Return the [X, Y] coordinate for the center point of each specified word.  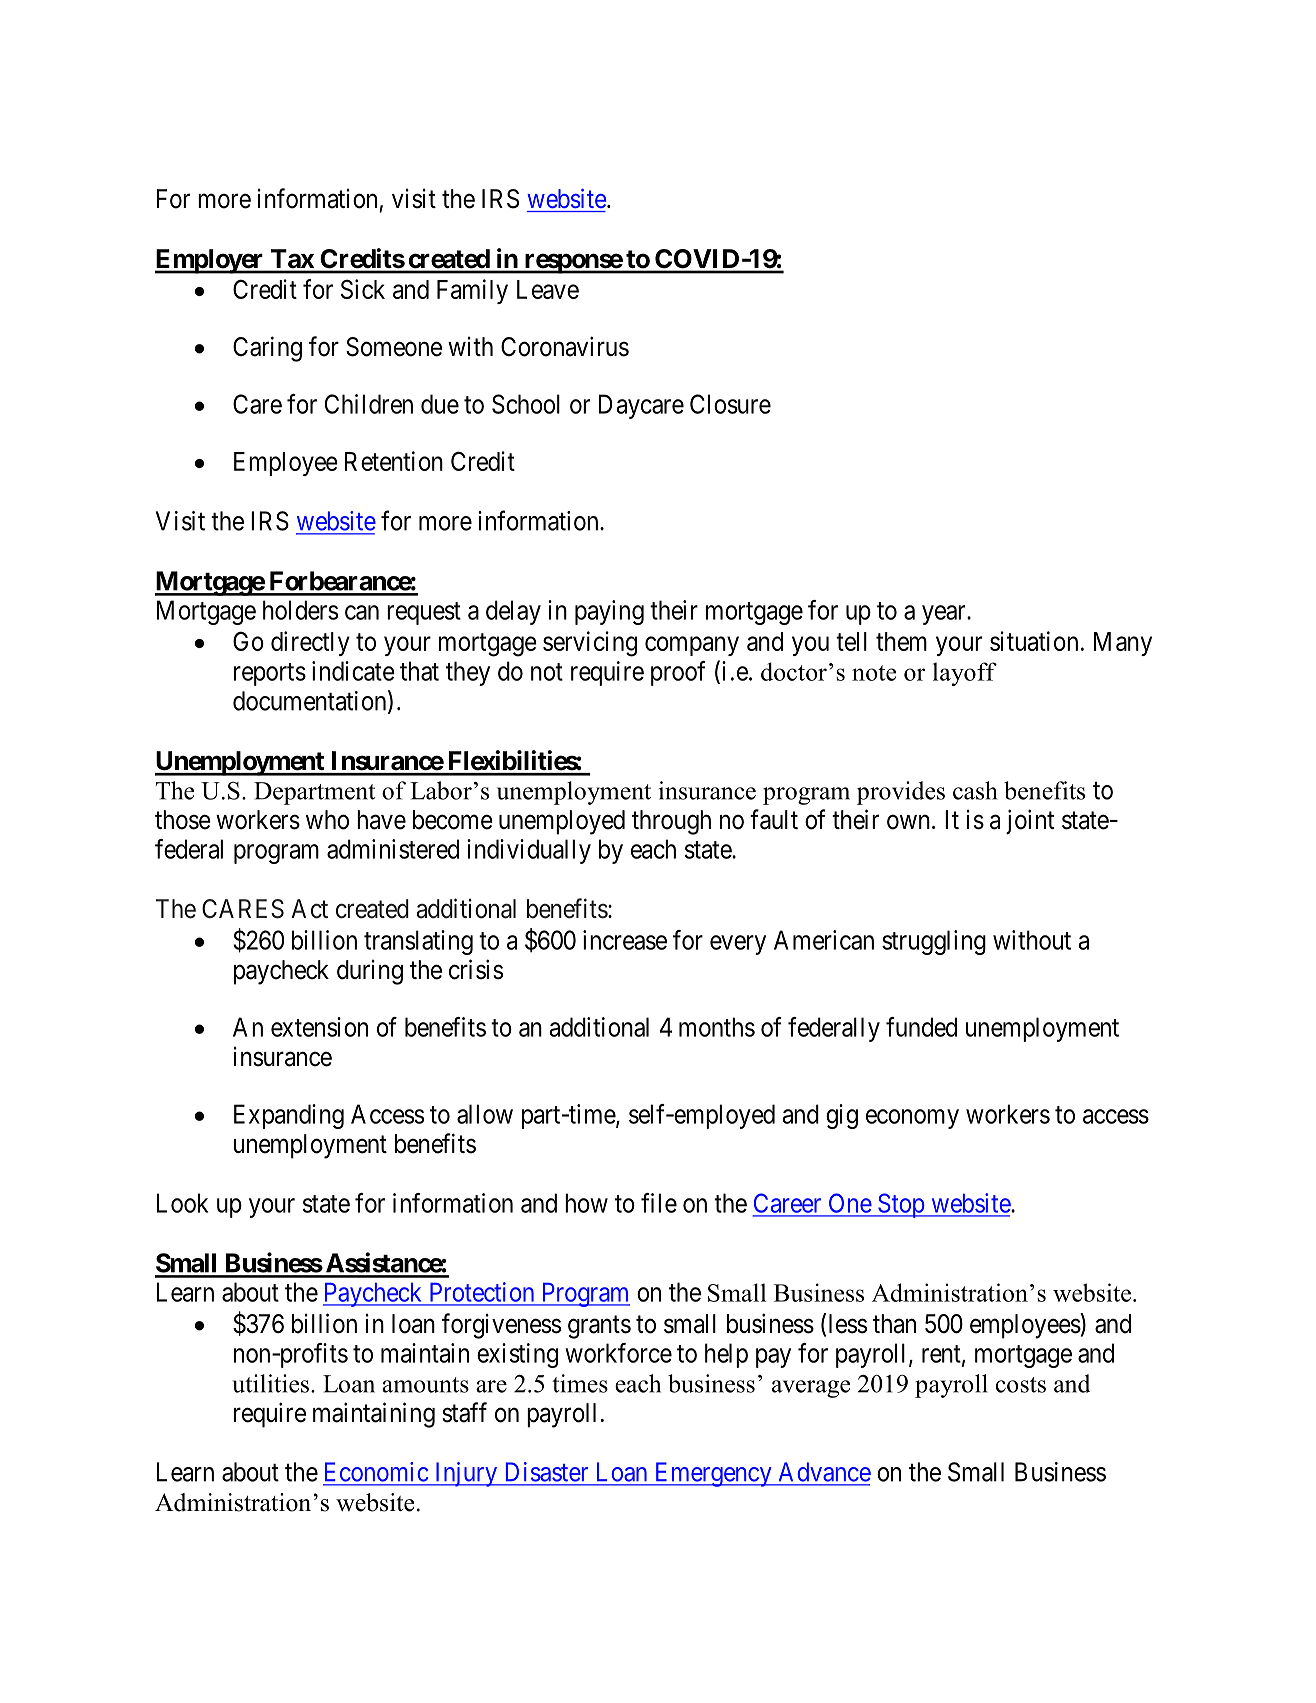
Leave [548, 289]
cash [975, 790]
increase [625, 940]
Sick [363, 289]
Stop [901, 1205]
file [659, 1203]
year [945, 615]
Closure [730, 404]
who [327, 820]
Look [182, 1203]
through [671, 822]
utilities [270, 1383]
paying [609, 612]
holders [300, 610]
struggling [934, 942]
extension [319, 1027]
